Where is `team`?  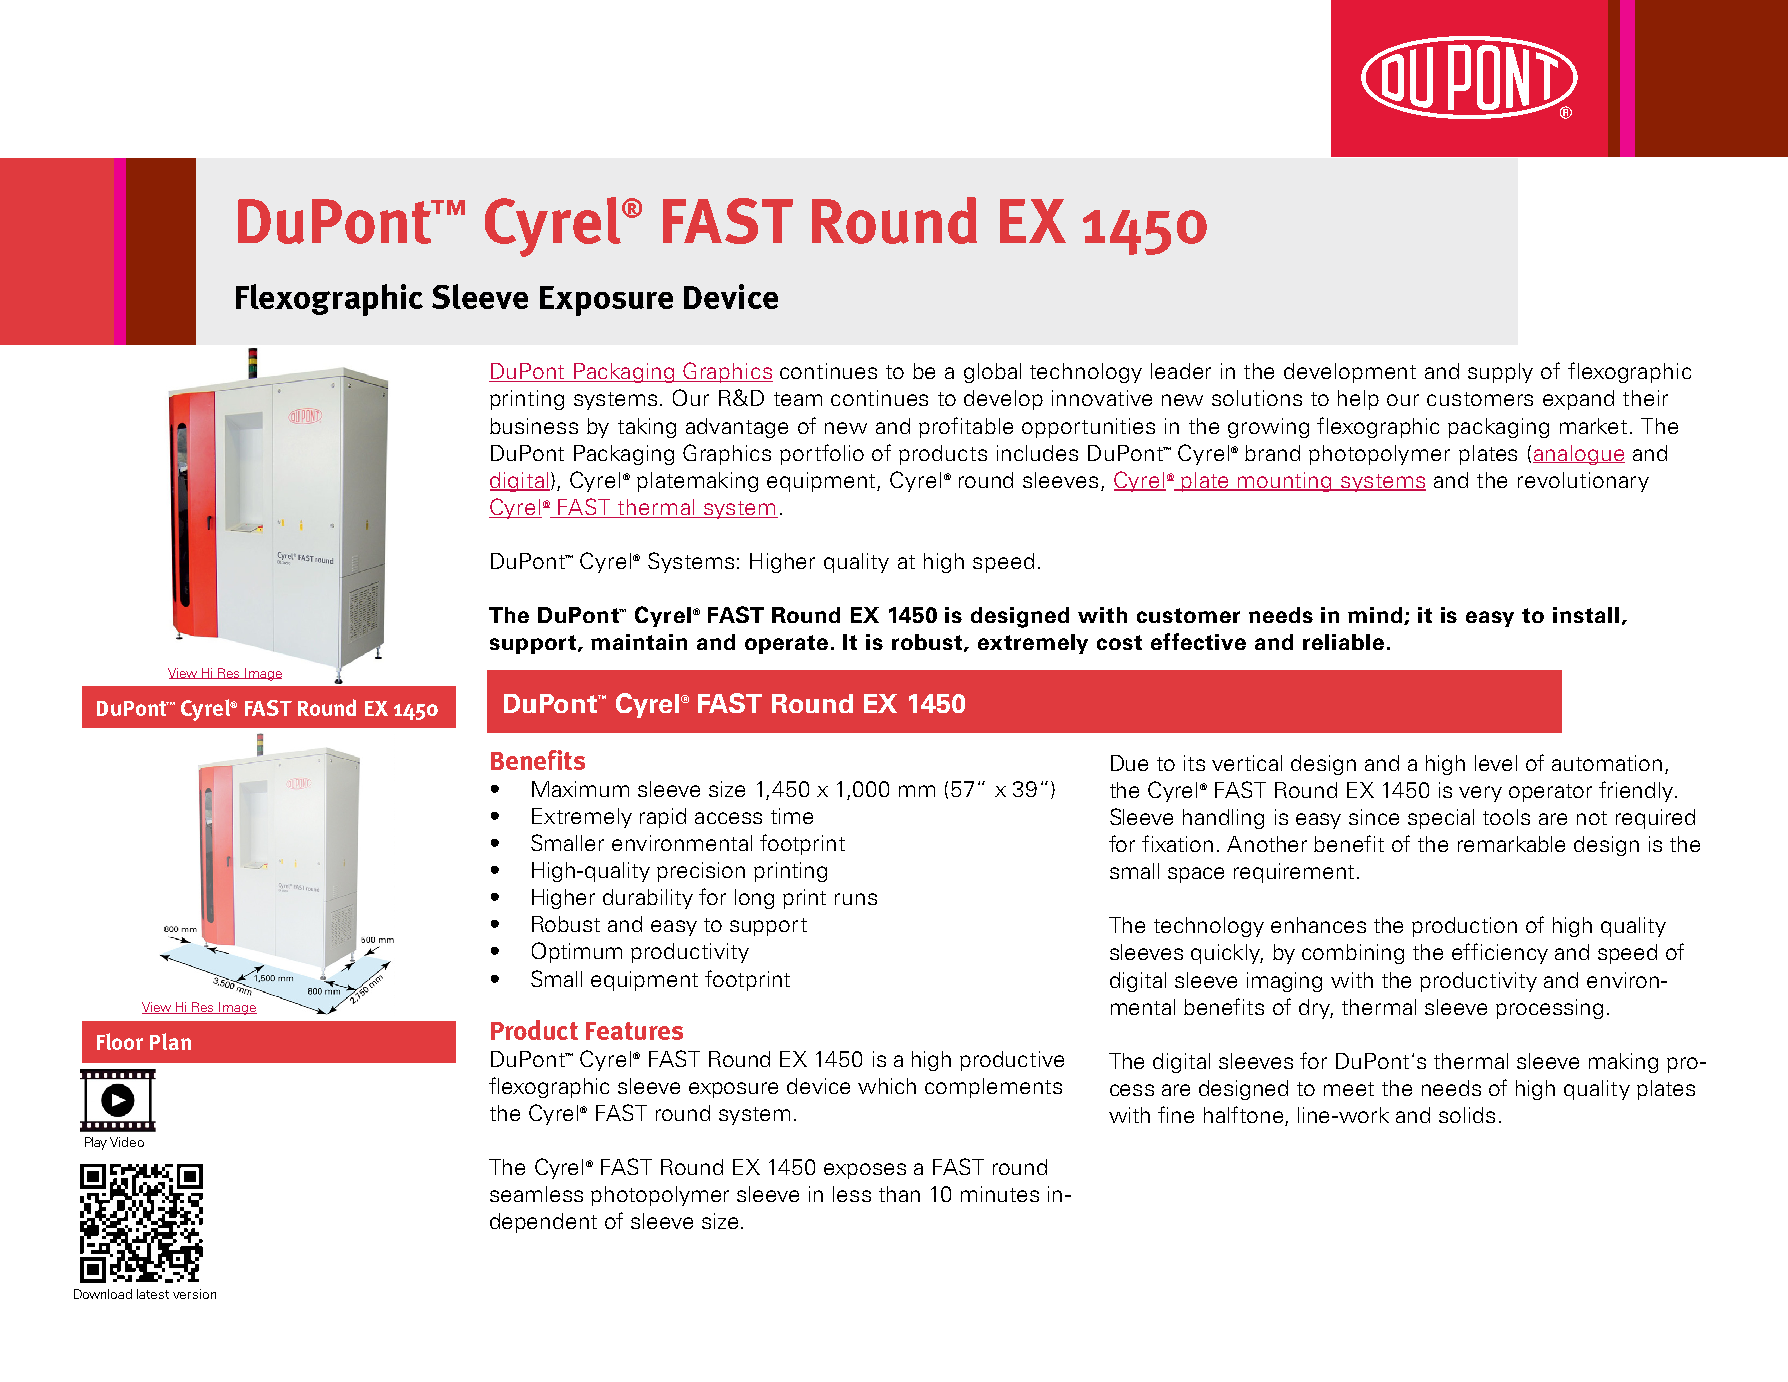
team is located at coordinates (798, 399).
